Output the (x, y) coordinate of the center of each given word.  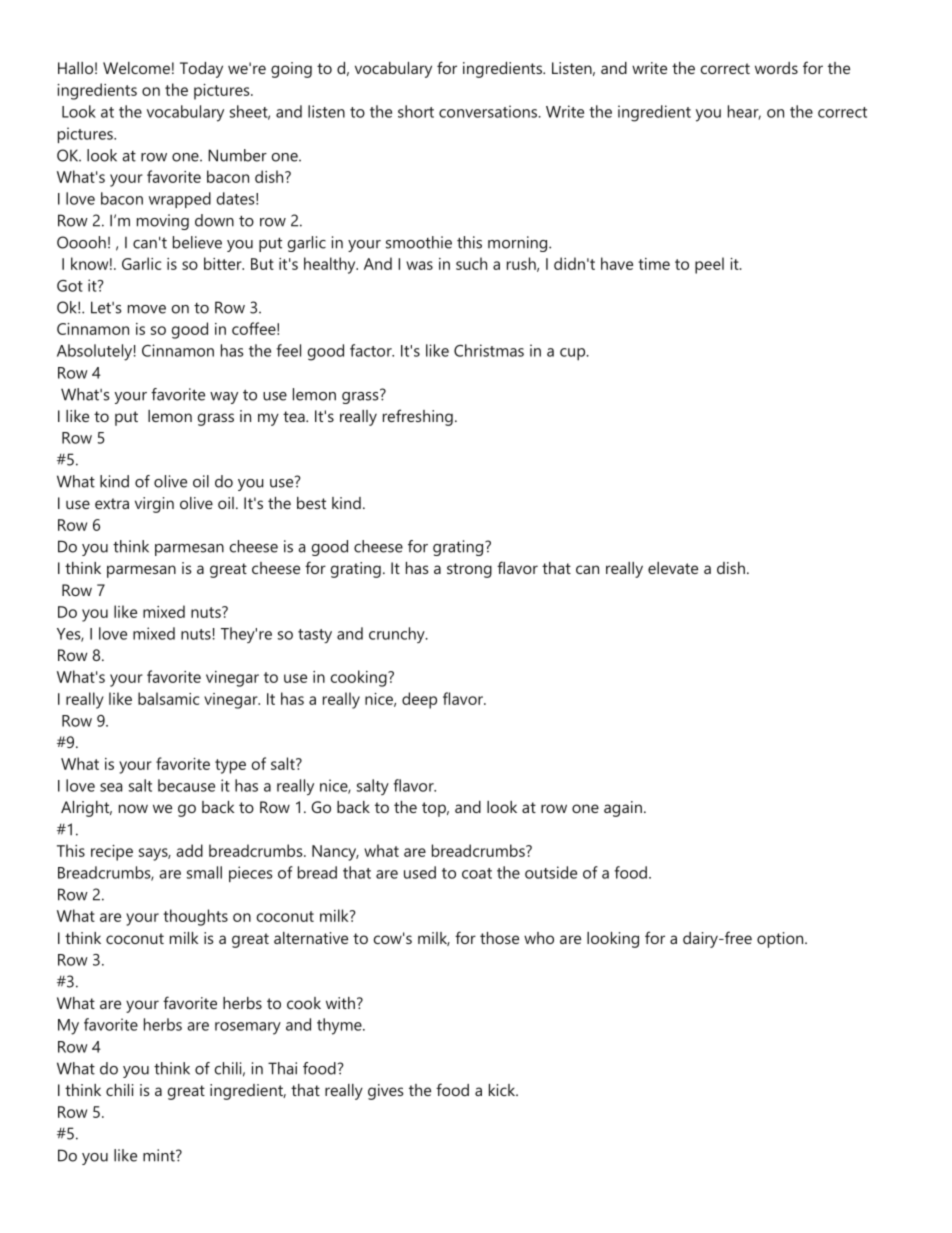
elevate (673, 568)
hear (744, 112)
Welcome (136, 68)
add (189, 850)
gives (386, 1092)
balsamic (168, 698)
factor (372, 350)
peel (709, 265)
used (420, 872)
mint (160, 1155)
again (623, 809)
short (416, 111)
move (147, 309)
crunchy (398, 635)
